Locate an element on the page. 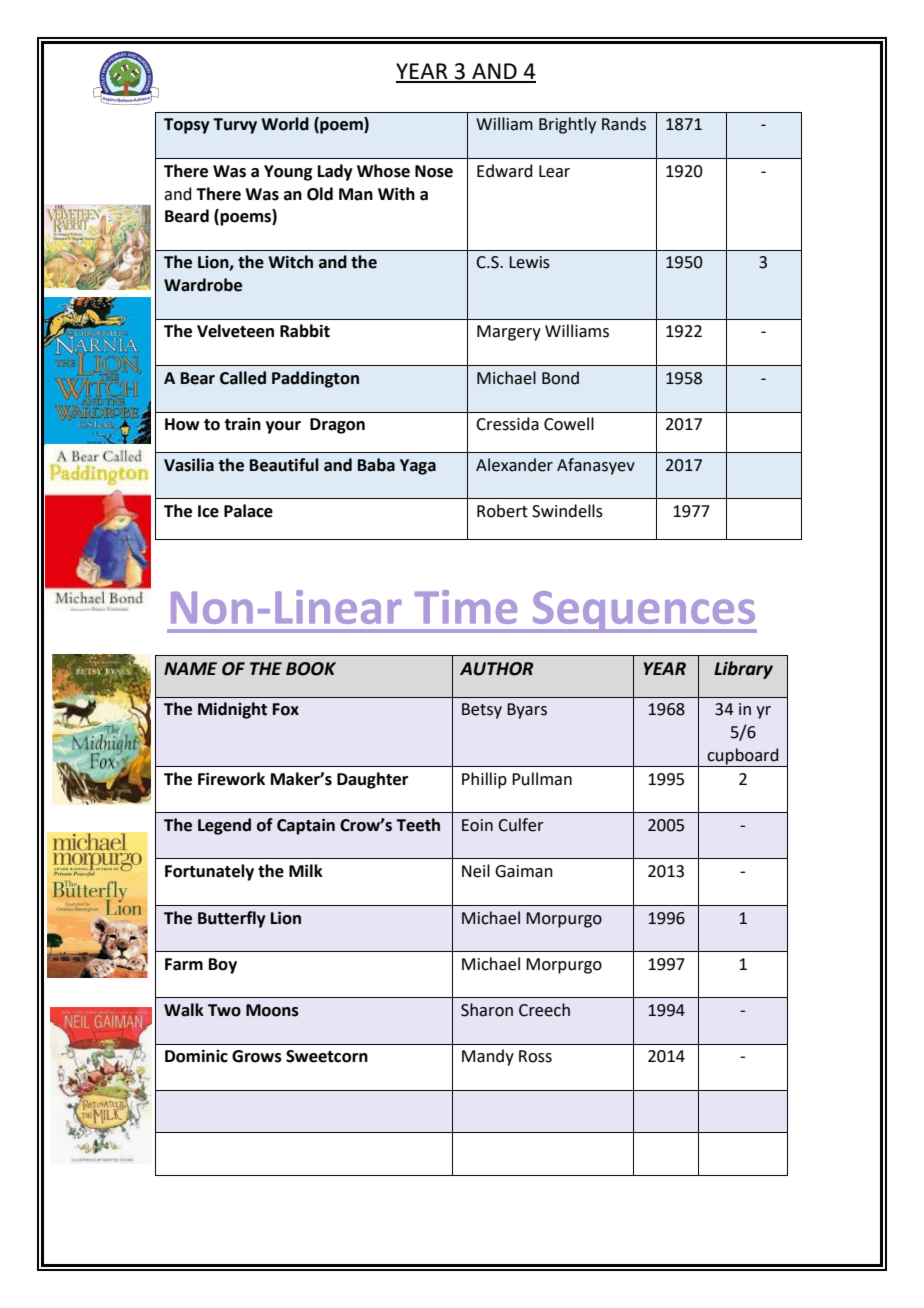  Bond is located at coordinates (560, 378).
